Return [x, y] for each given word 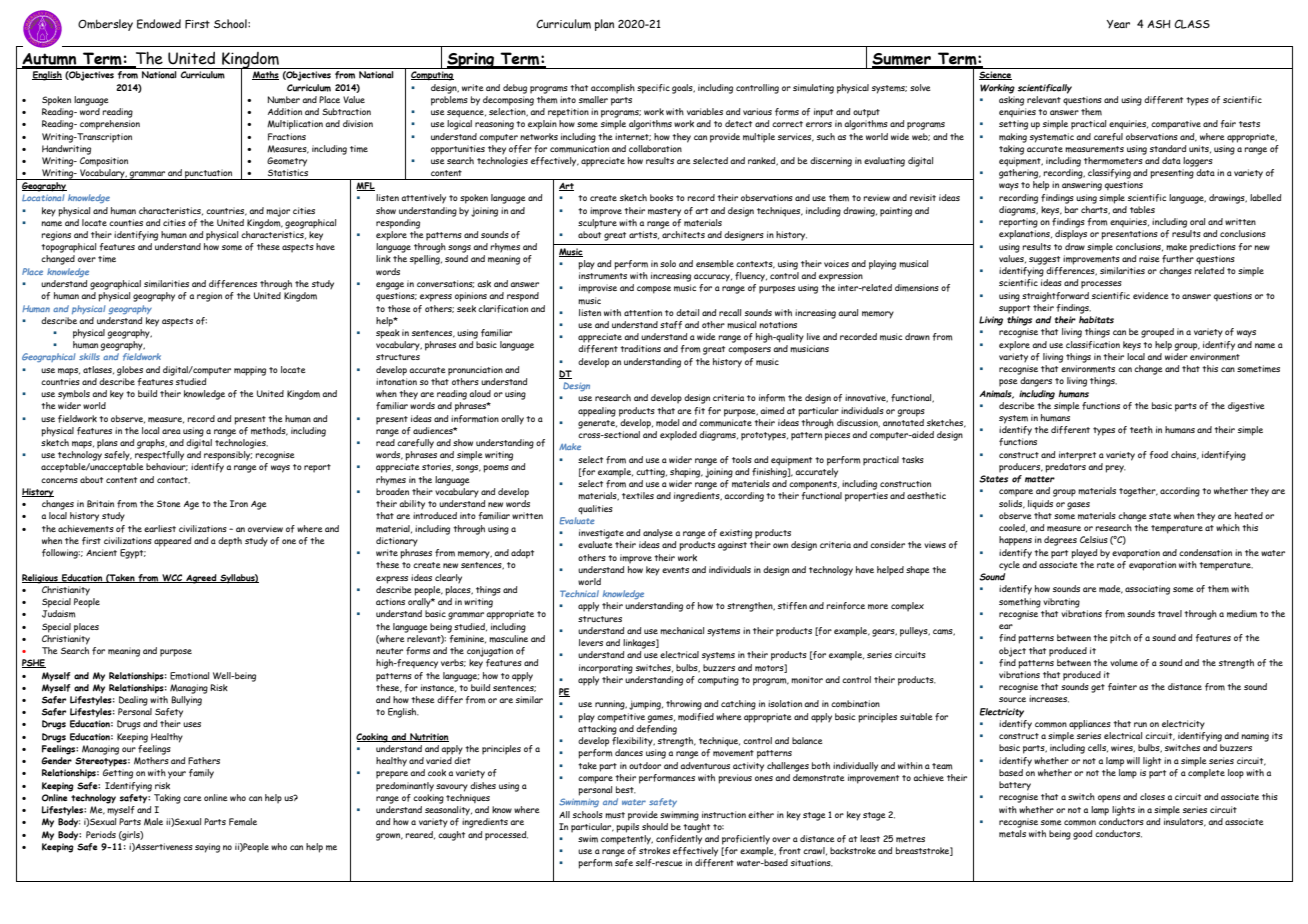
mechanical [682, 631]
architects [683, 234]
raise [1149, 258]
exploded [678, 436]
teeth [1141, 429]
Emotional [189, 676]
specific [653, 89]
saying [207, 848]
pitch [1120, 639]
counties [126, 222]
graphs [152, 444]
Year [1118, 24]
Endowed [159, 24]
